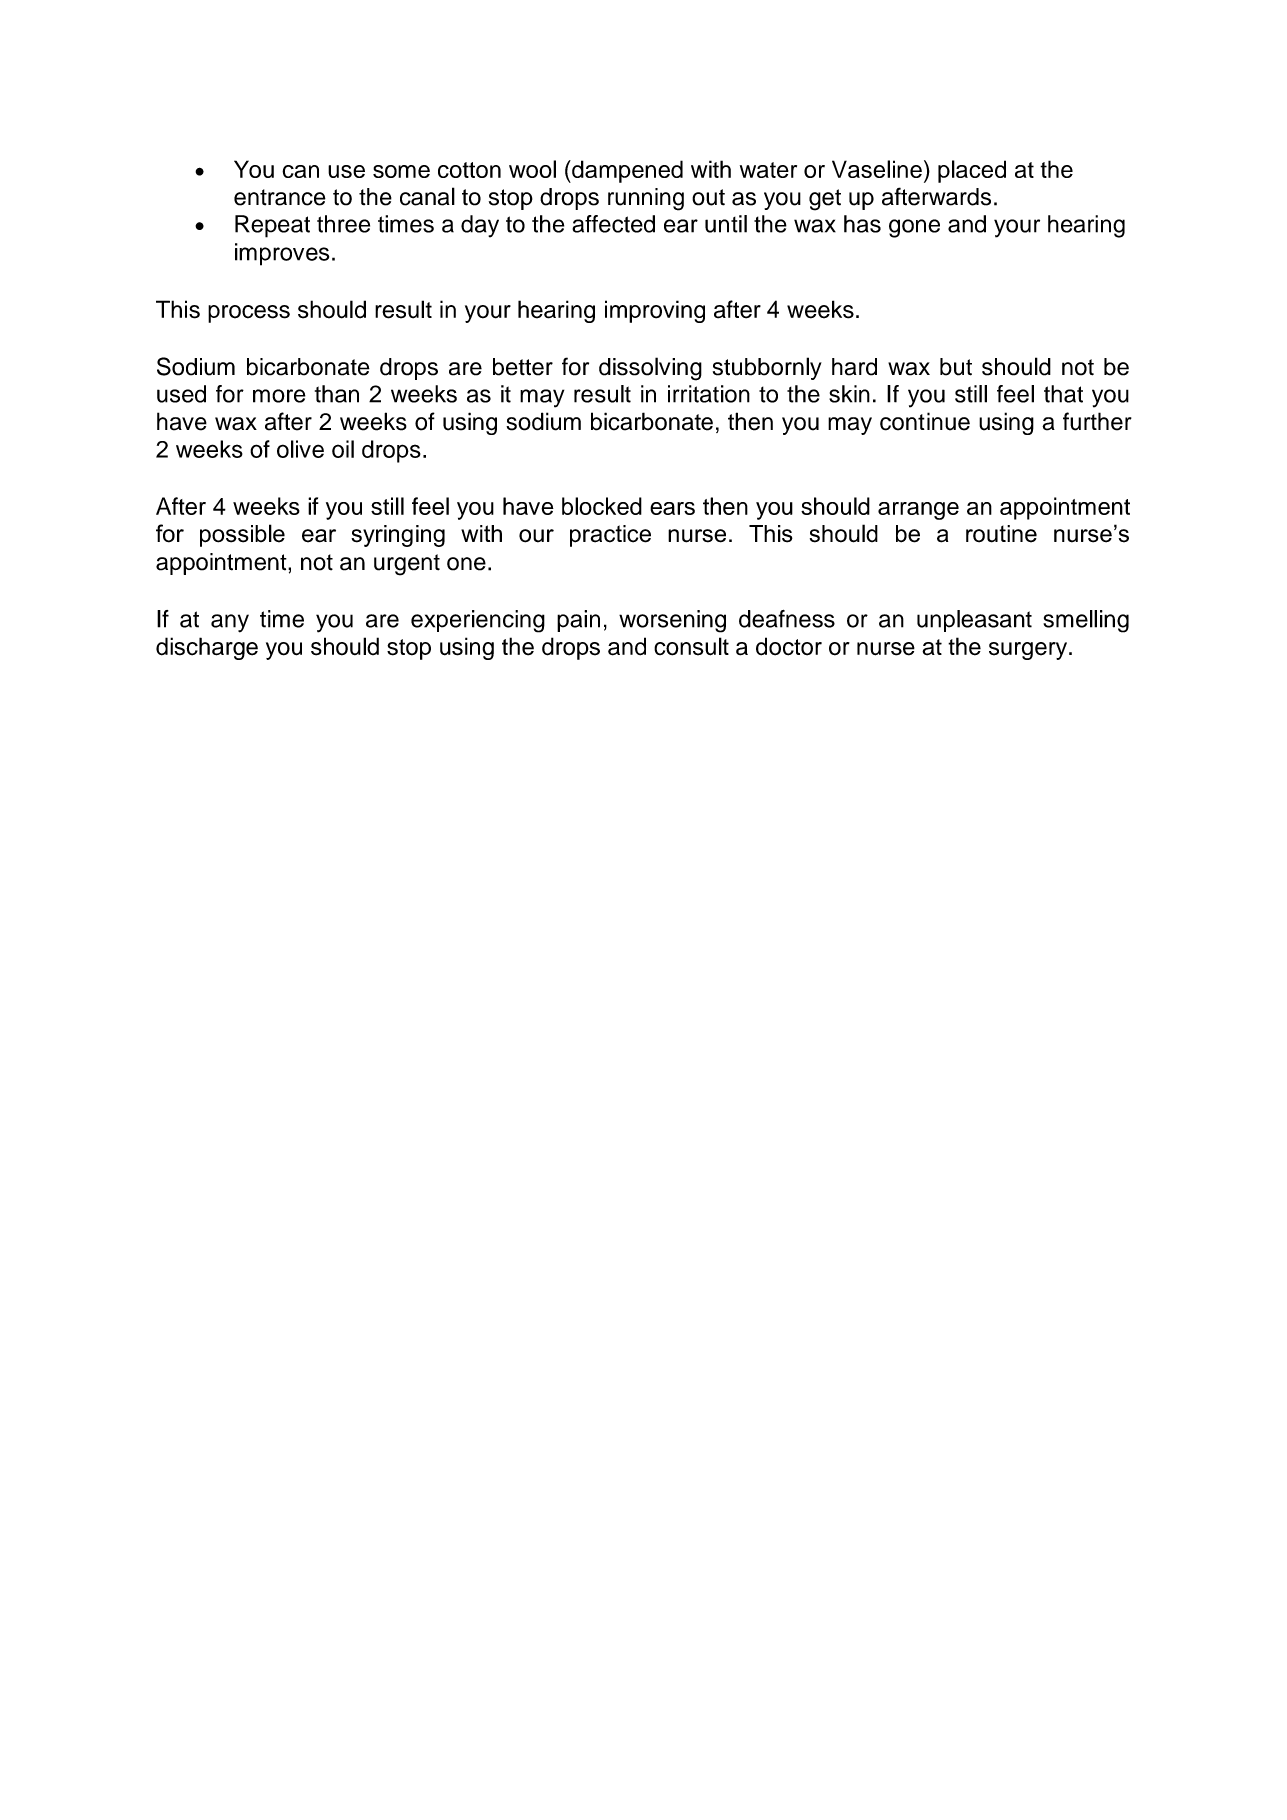 The height and width of the screenshot is (1820, 1287). Describe the element at coordinates (626, 171) in the screenshot. I see `dampened` at that location.
